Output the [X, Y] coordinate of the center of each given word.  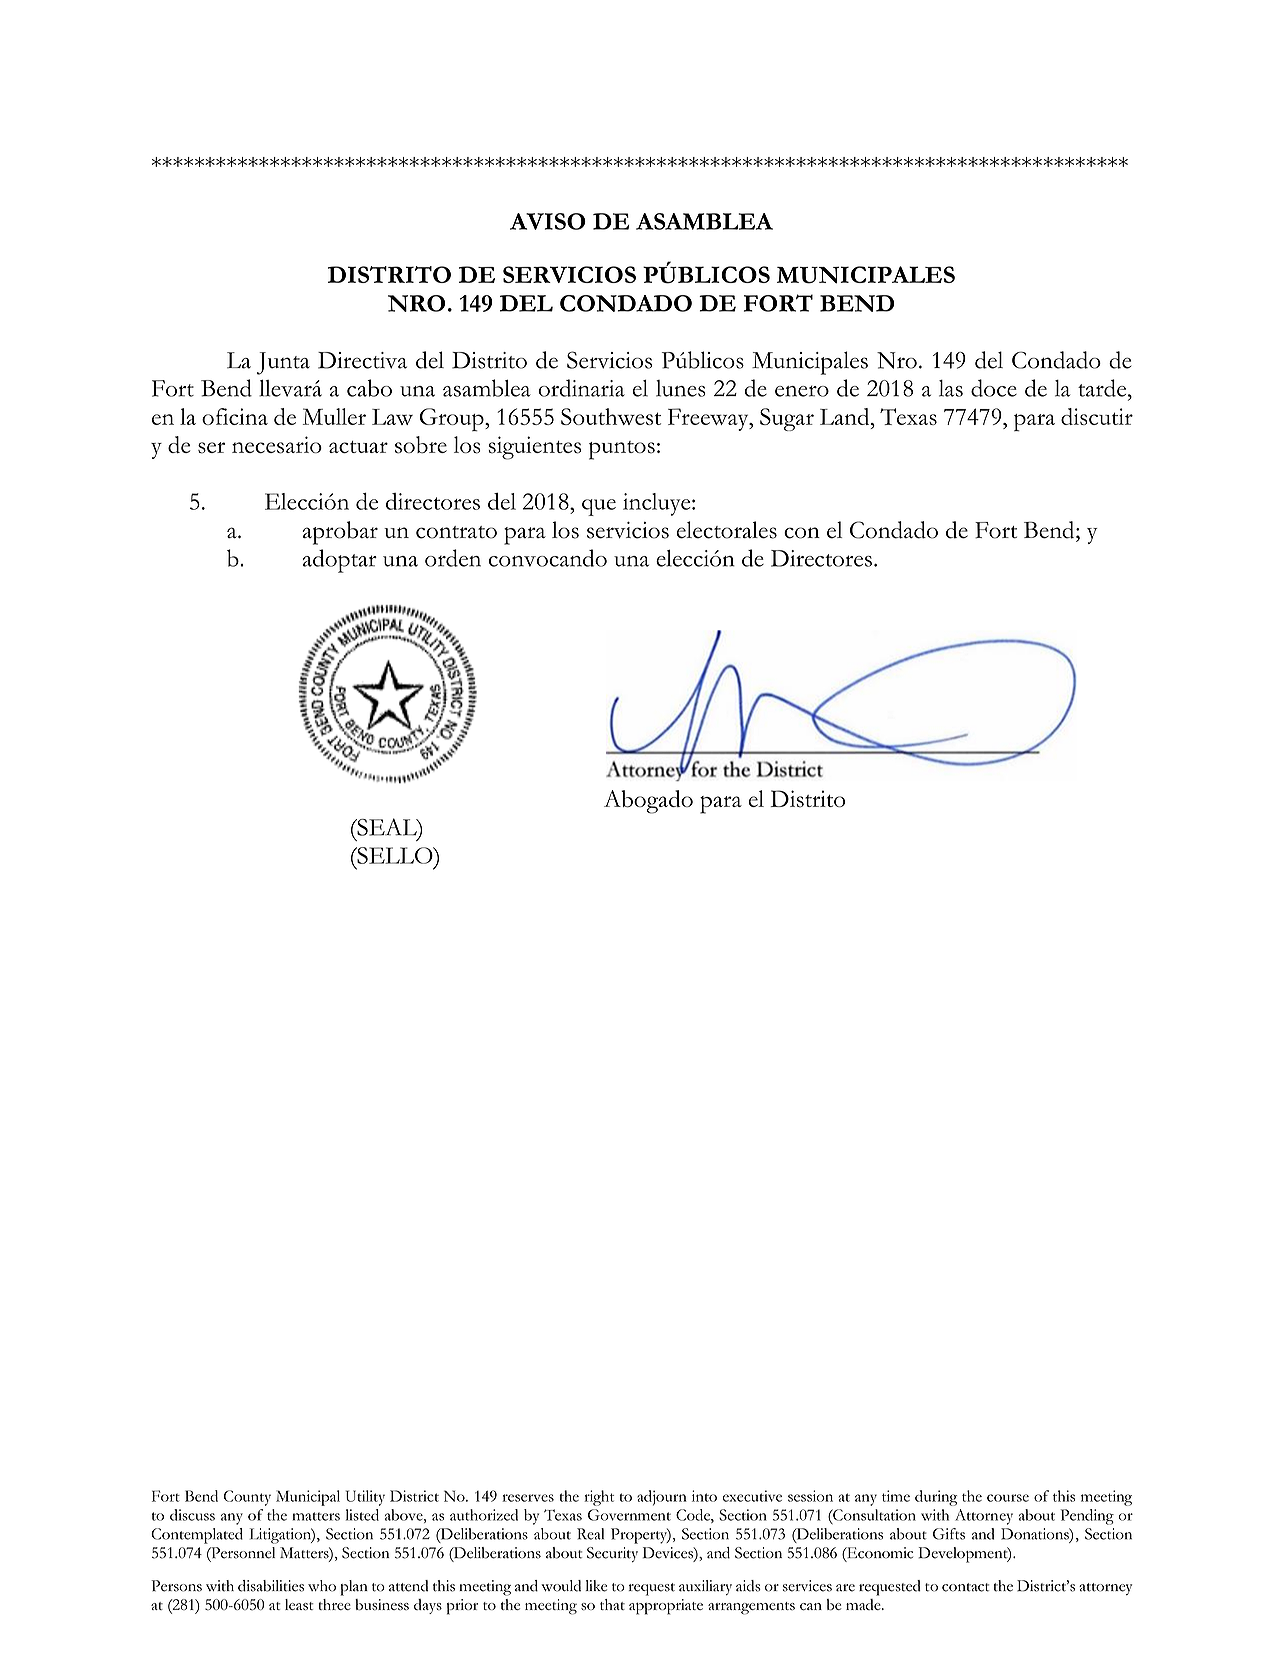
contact [965, 1587]
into [704, 1496]
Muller [334, 416]
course [1008, 1498]
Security [612, 1554]
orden [453, 558]
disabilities [271, 1586]
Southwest [611, 416]
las [951, 388]
